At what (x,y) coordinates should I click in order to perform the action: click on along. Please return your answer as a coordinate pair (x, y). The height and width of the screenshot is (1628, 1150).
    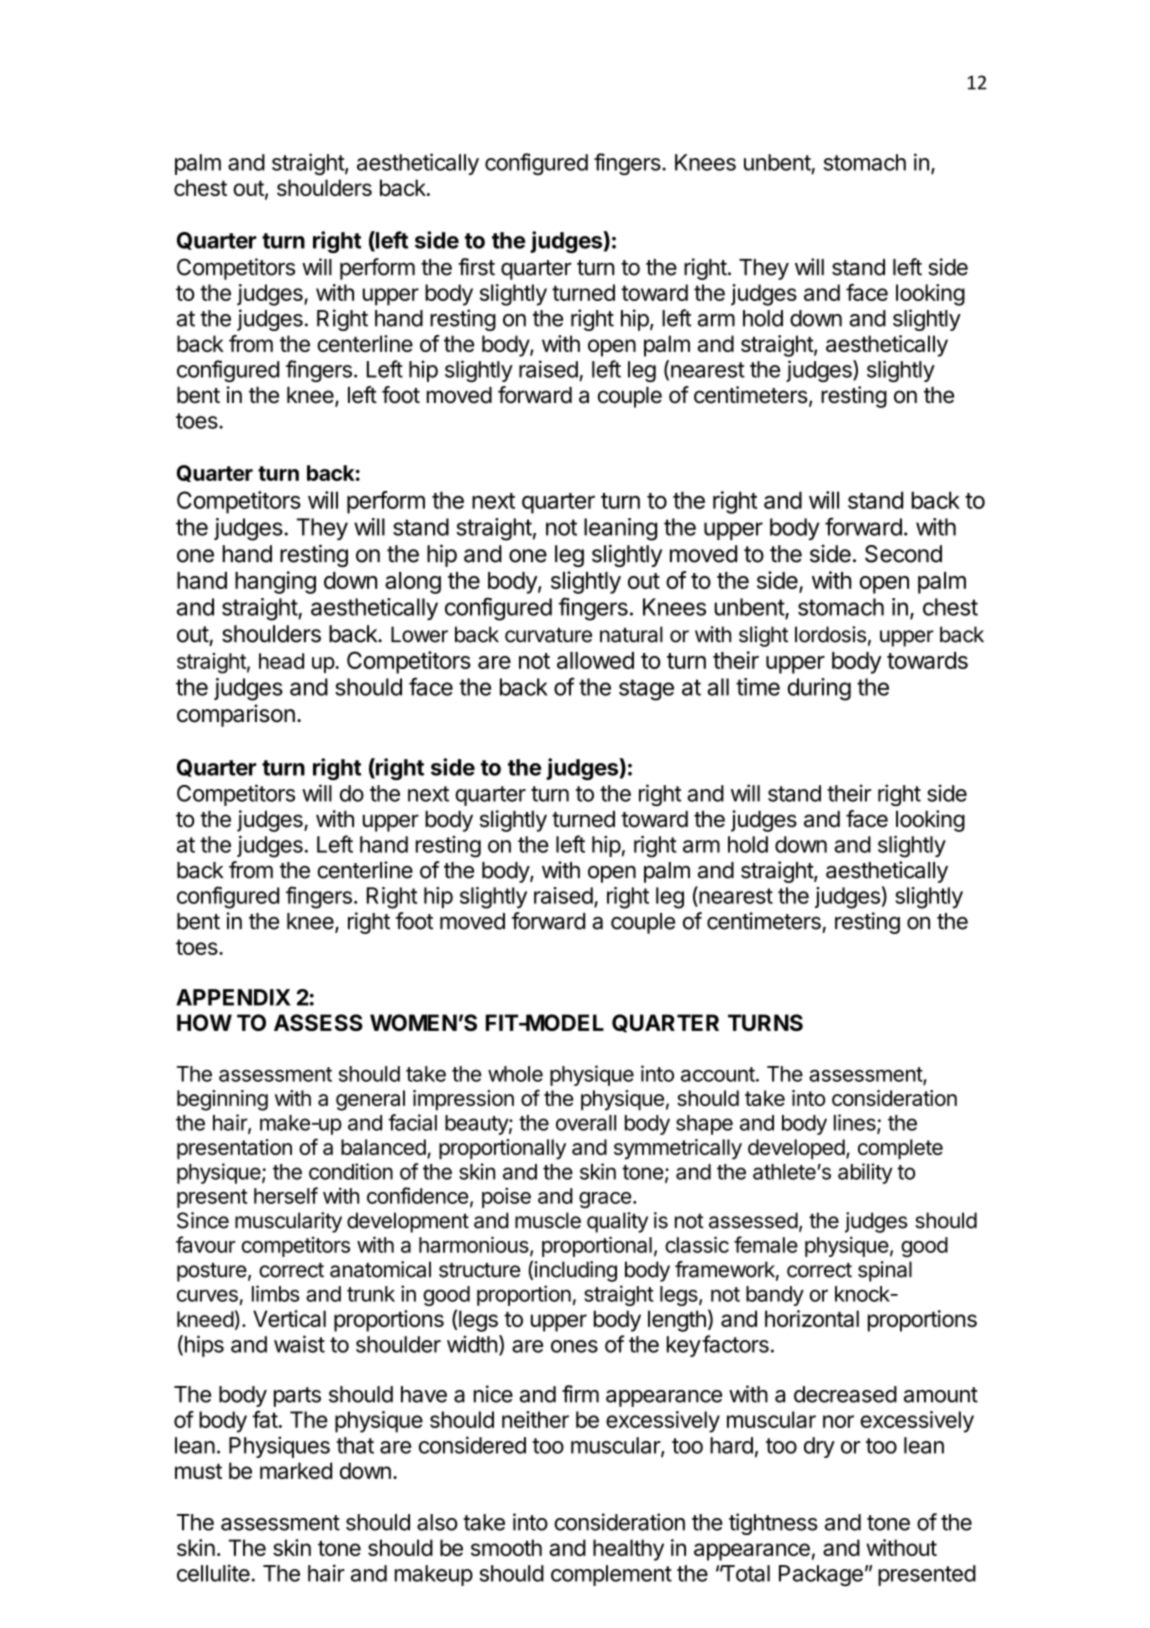
    Looking at the image, I should click on (413, 583).
